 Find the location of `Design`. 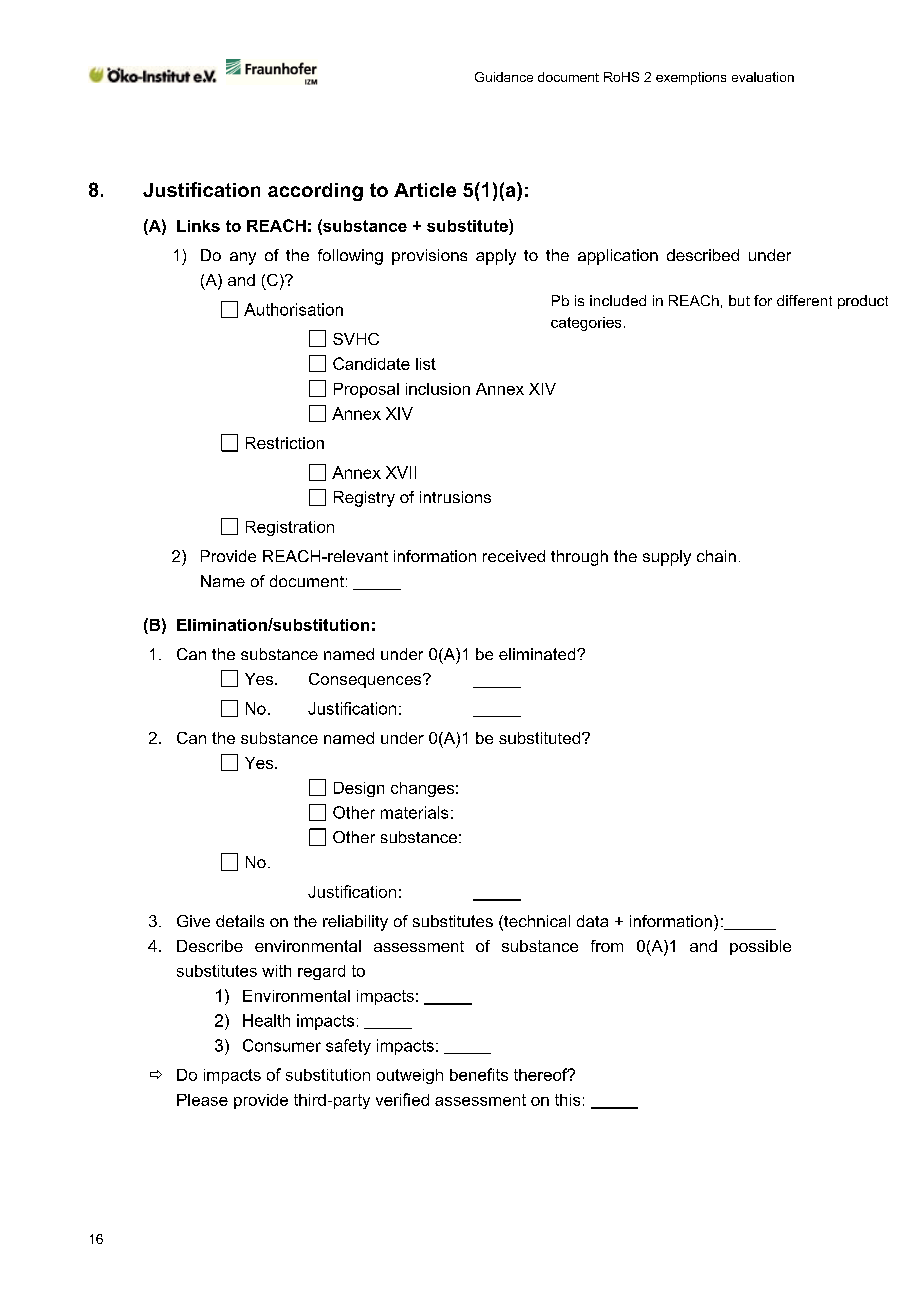

Design is located at coordinates (359, 789).
